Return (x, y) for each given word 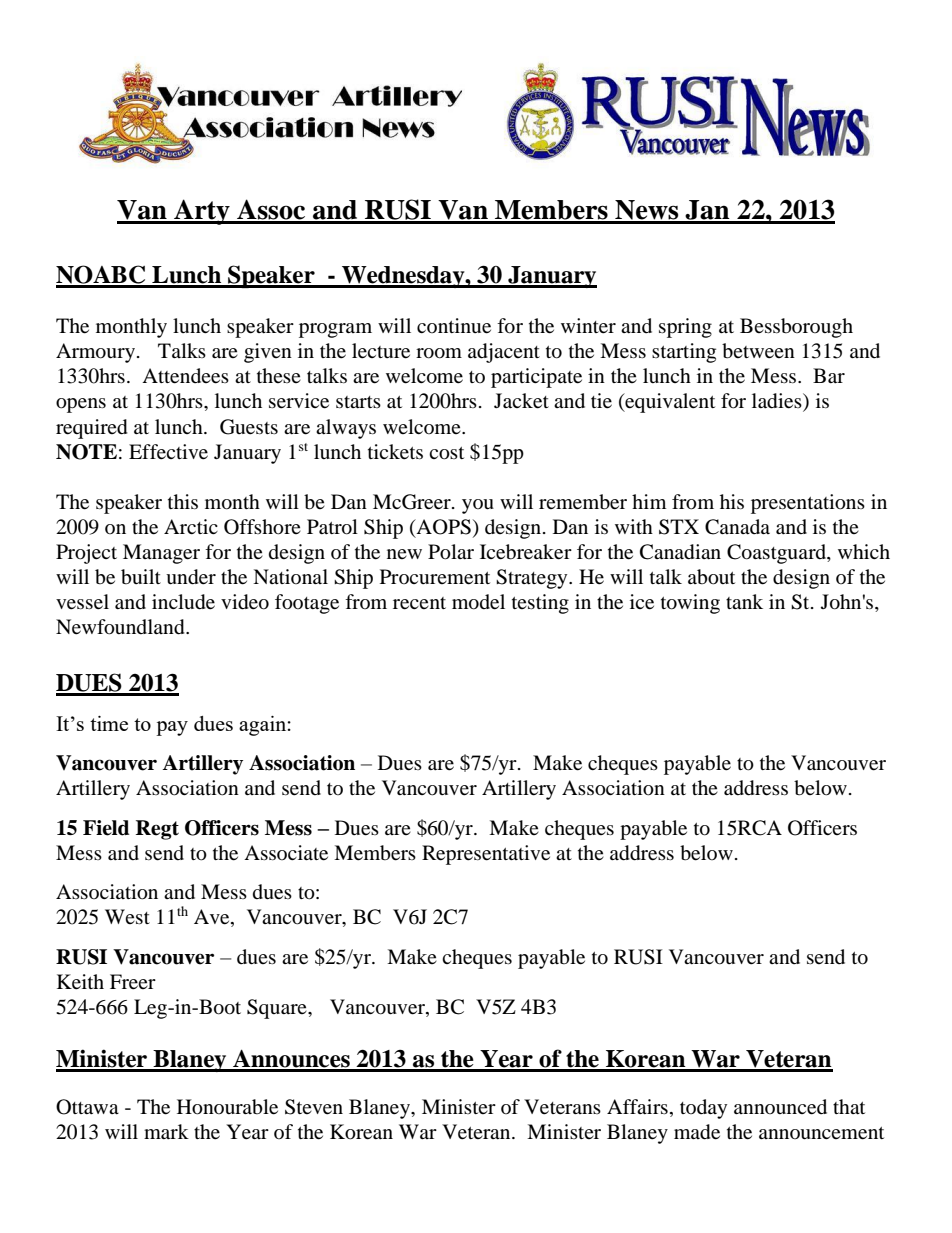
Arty (202, 212)
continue (454, 326)
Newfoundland (121, 627)
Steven (314, 1107)
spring (685, 328)
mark (166, 1131)
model (478, 602)
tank (744, 601)
